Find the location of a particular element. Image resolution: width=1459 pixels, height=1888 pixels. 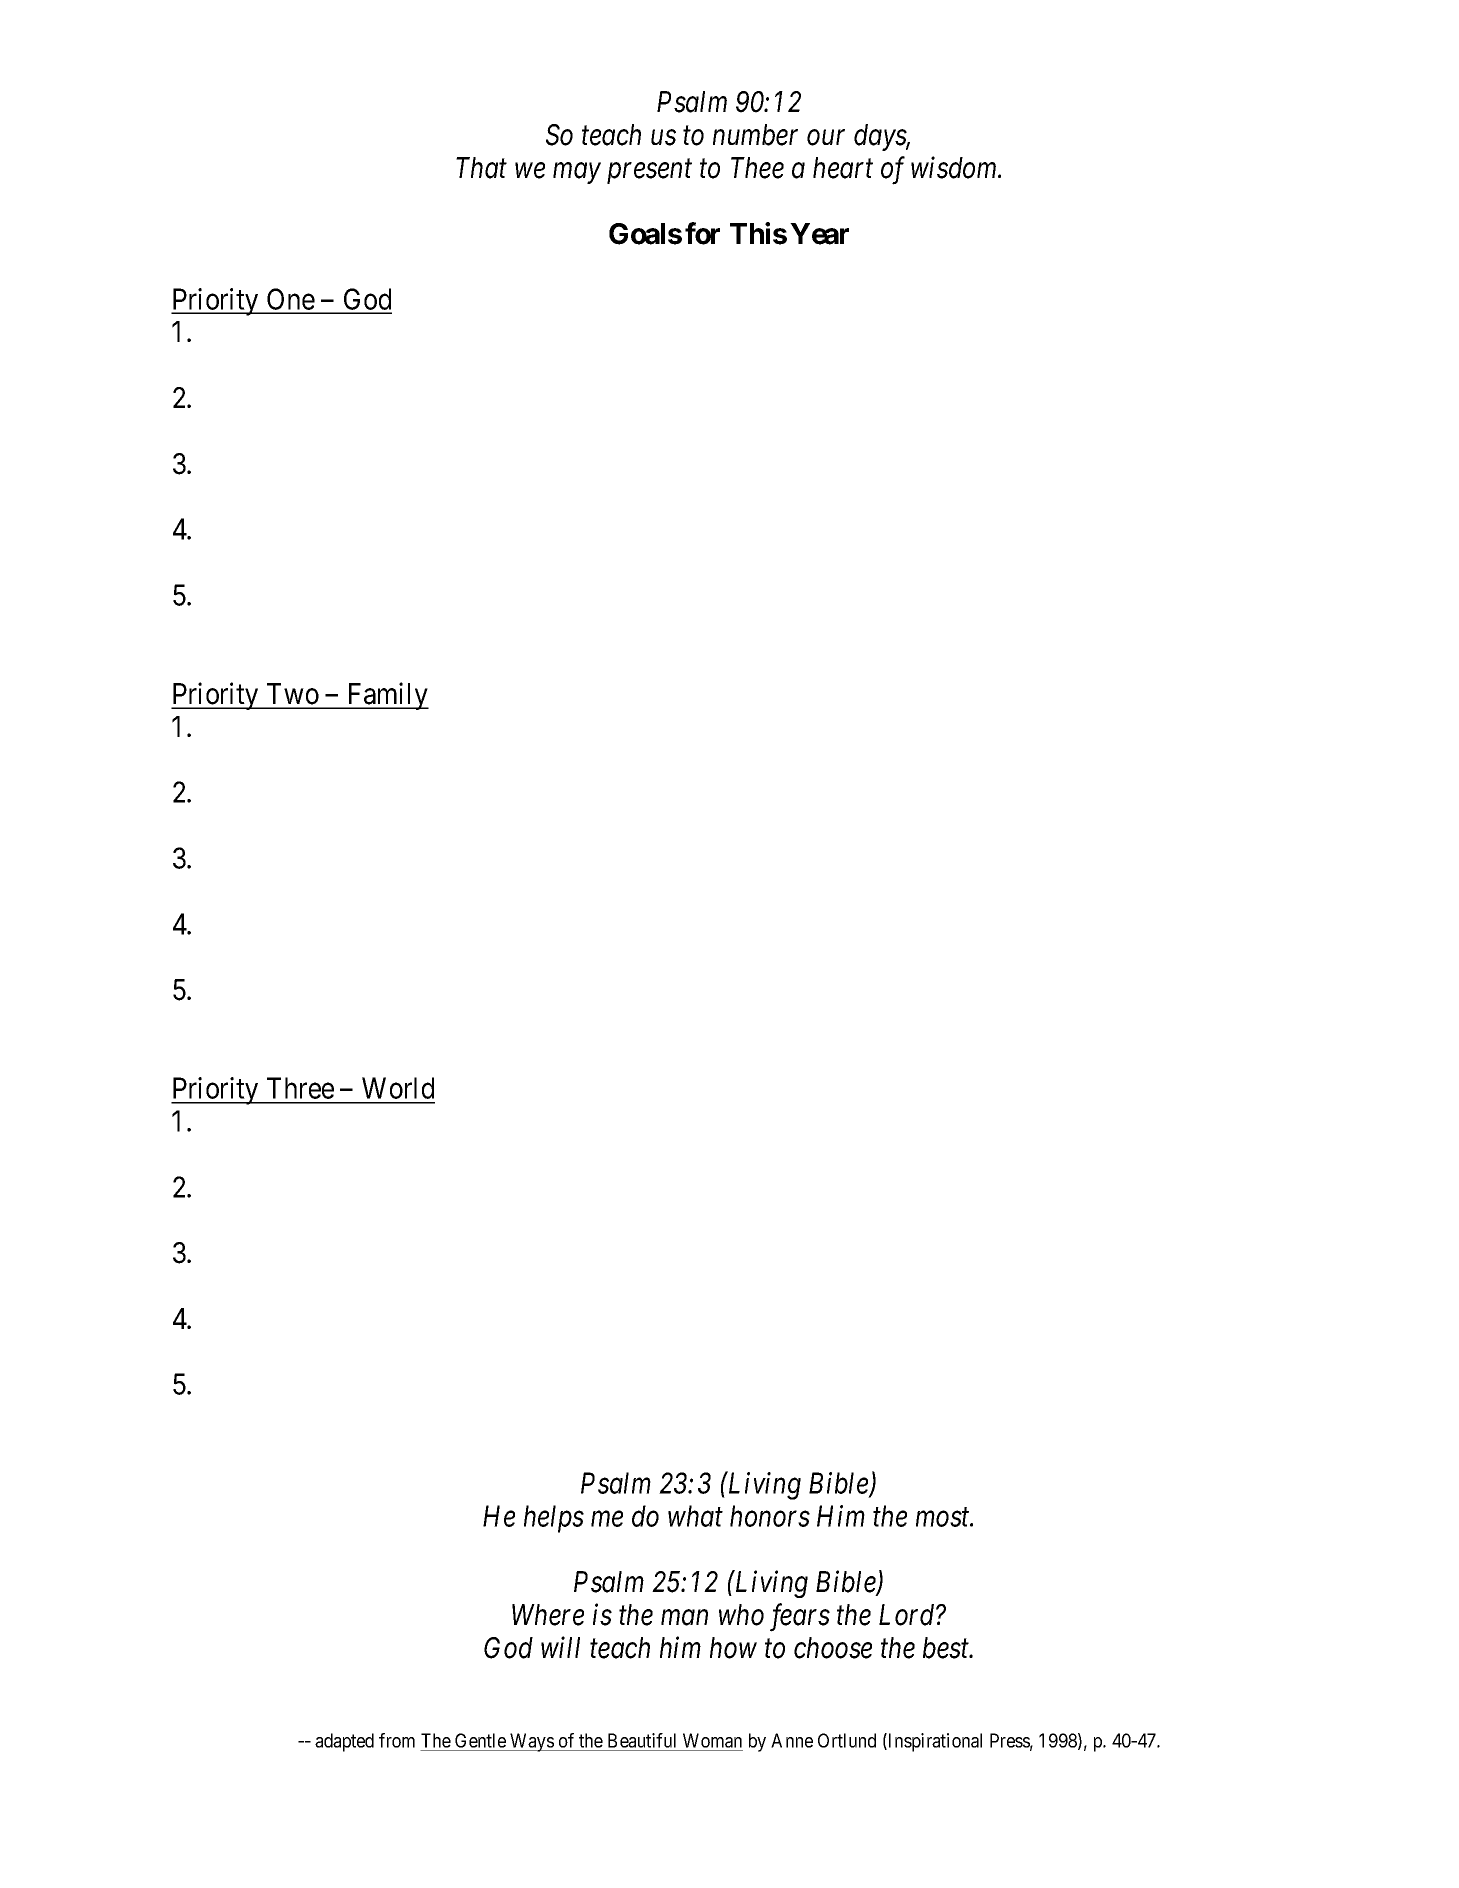

Where is located at coordinates (548, 1615).
